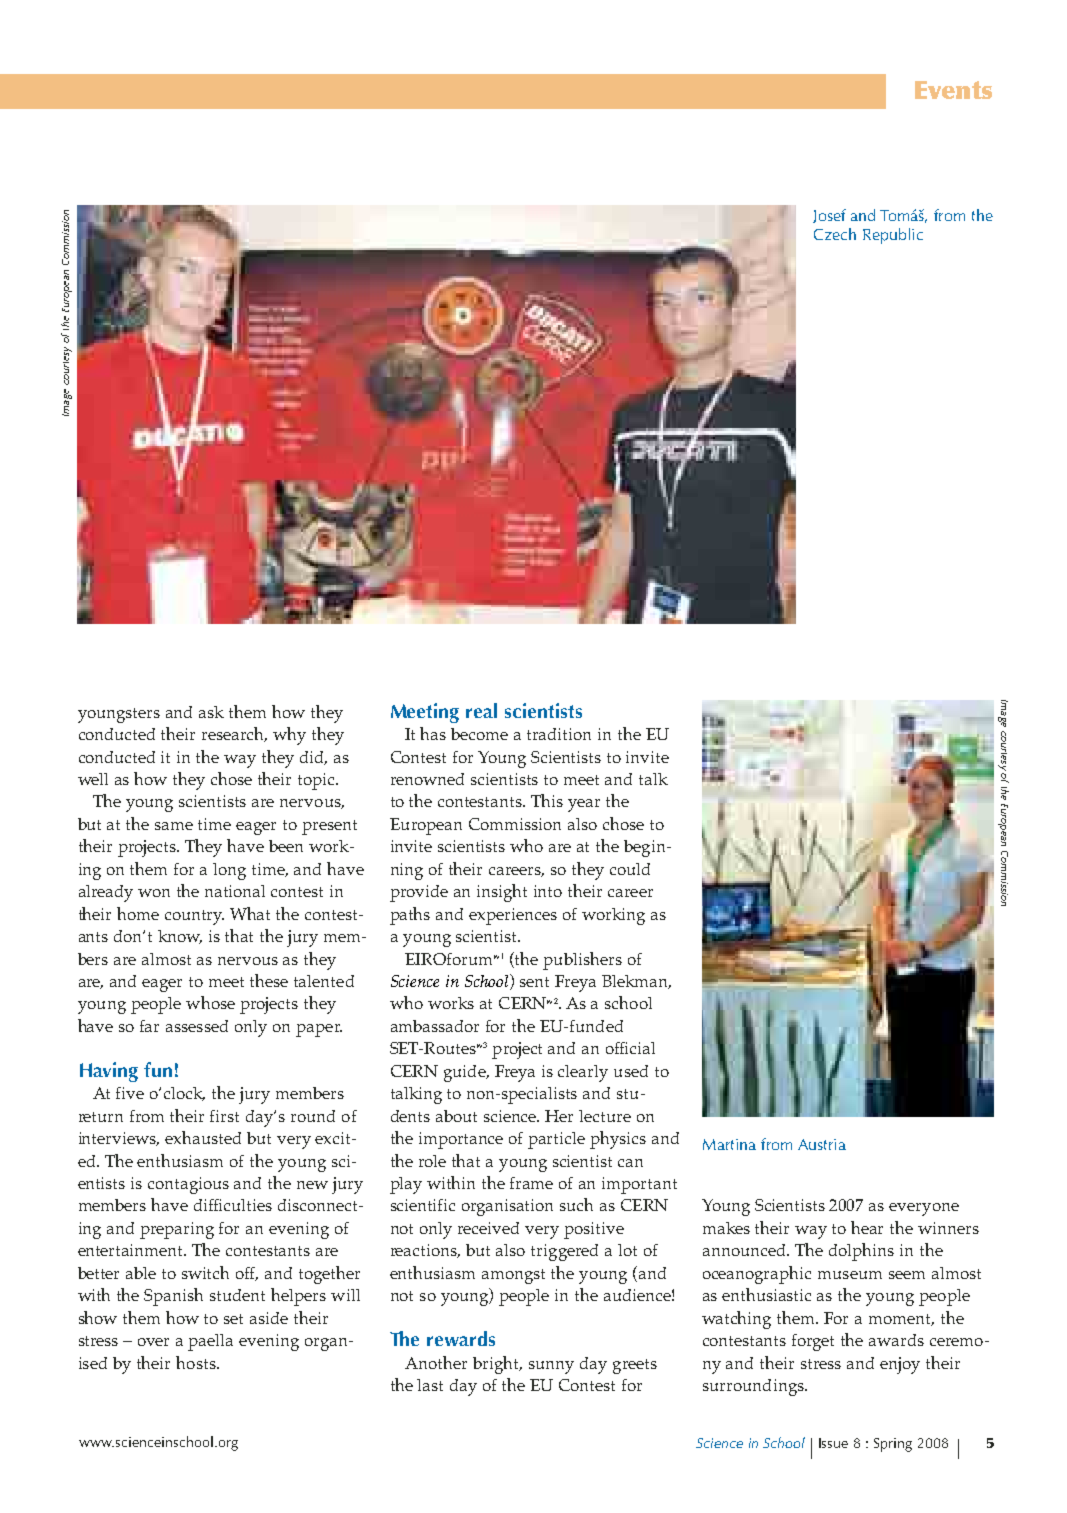 The height and width of the screenshot is (1513, 1067). Describe the element at coordinates (551, 1367) in the screenshot. I see `sunny` at that location.
